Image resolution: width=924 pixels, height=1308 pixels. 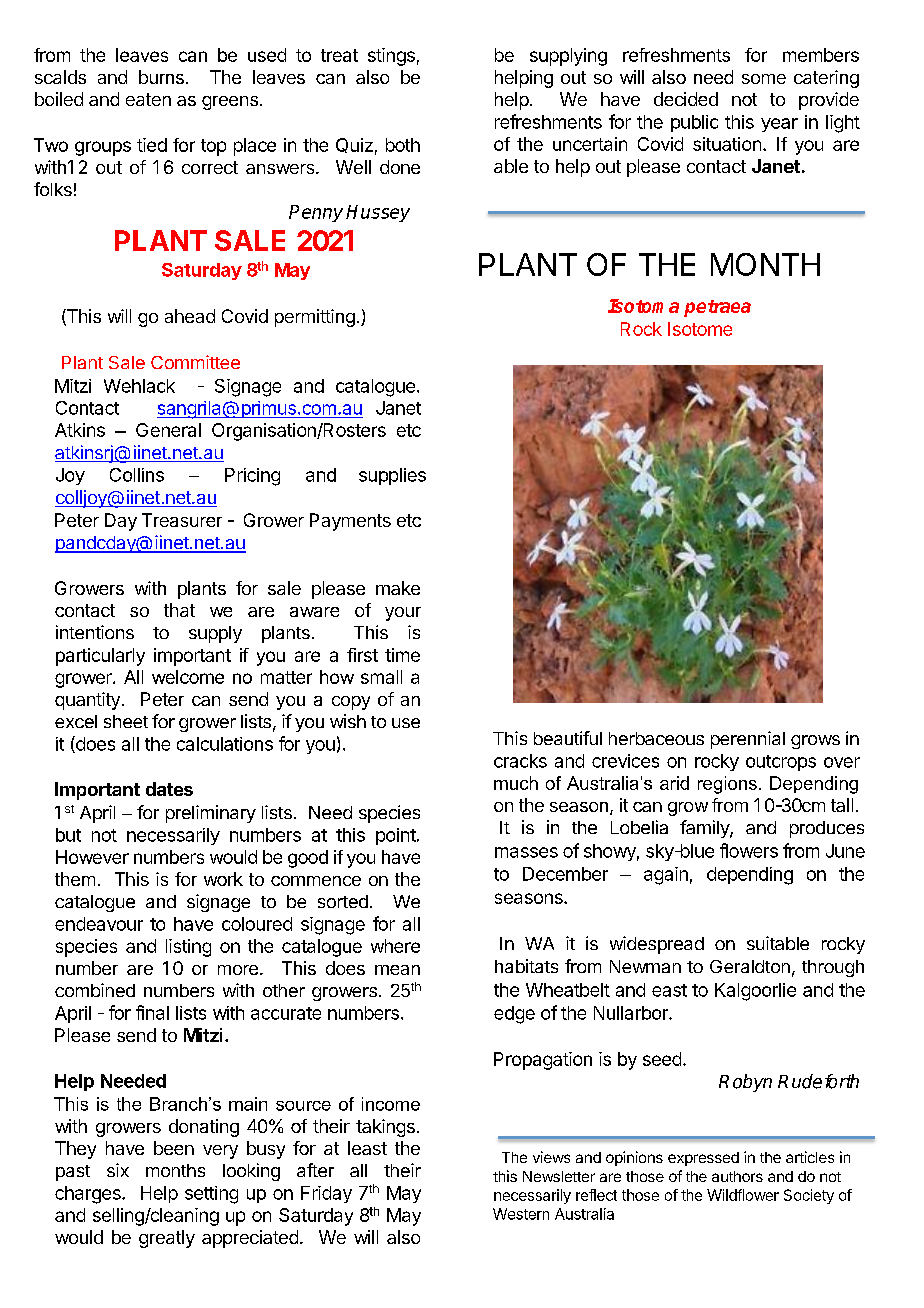 What do you see at coordinates (315, 318) in the screenshot?
I see `permitting` at bounding box center [315, 318].
